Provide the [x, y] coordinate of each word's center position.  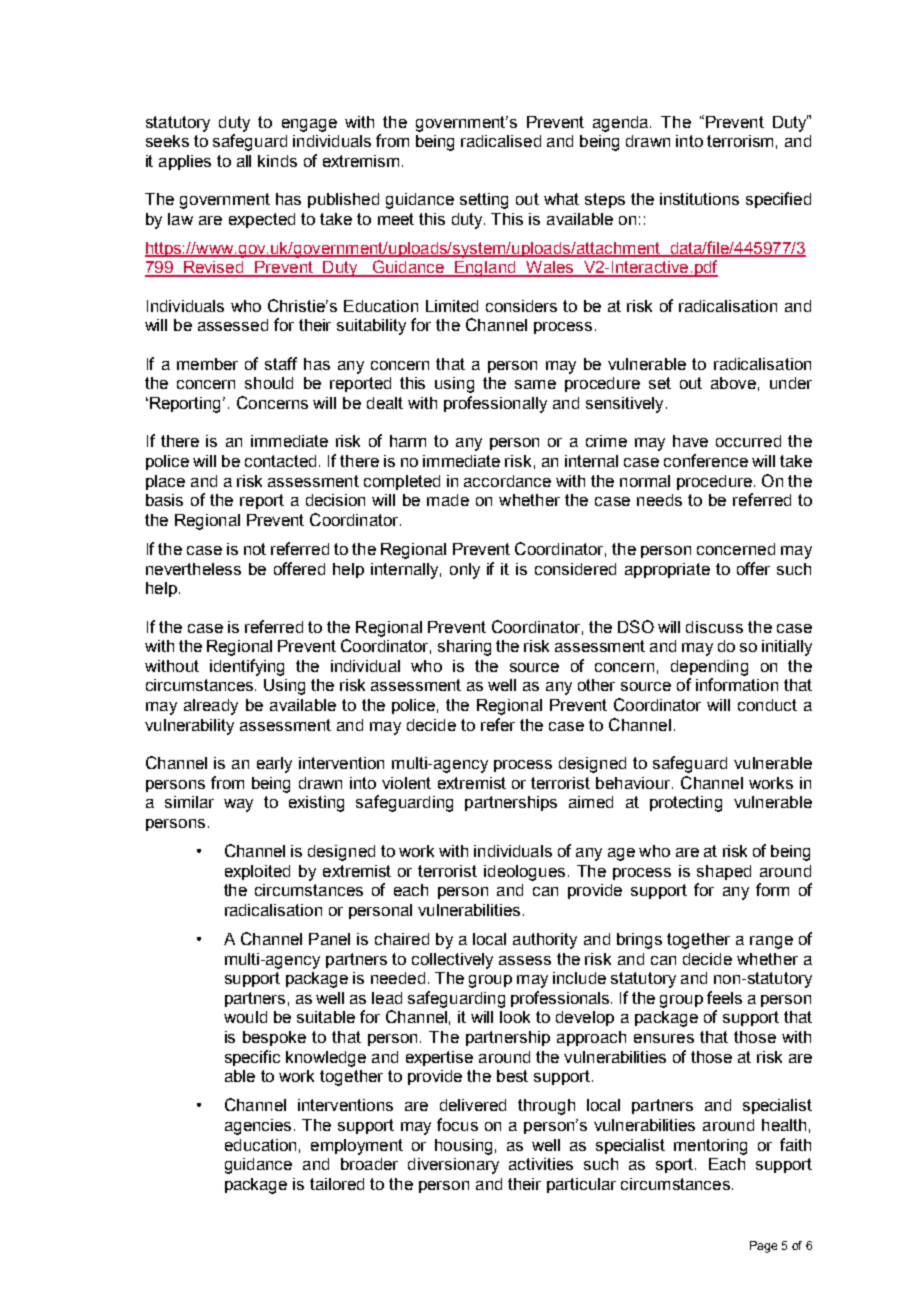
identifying [247, 667]
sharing [464, 648]
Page [763, 1247]
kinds [277, 161]
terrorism [740, 141]
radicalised [501, 141]
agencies [258, 1127]
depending [709, 668]
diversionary [453, 1166]
